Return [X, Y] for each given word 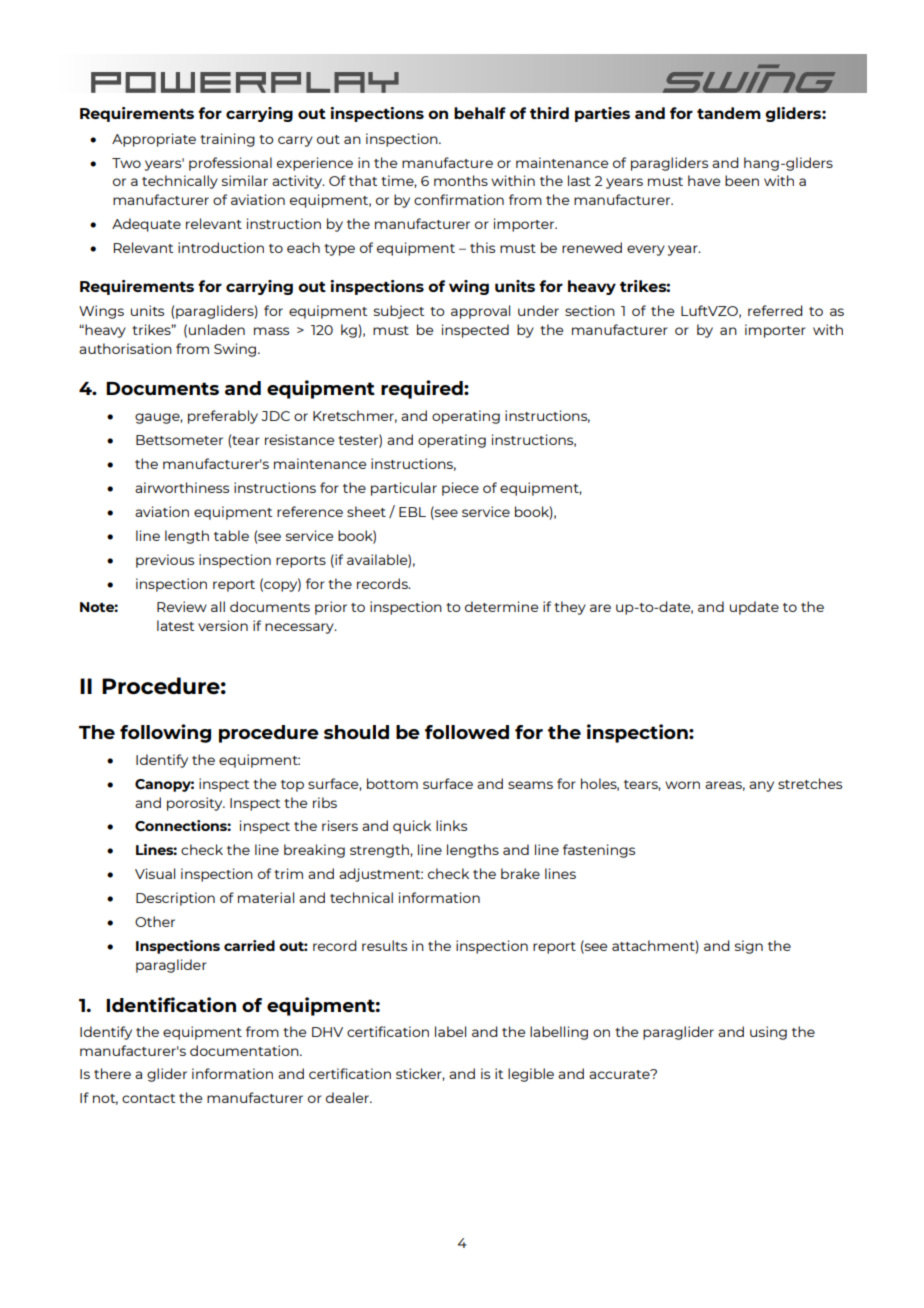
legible [531, 1075]
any [761, 786]
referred [775, 310]
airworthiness [182, 487]
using [768, 1033]
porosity [196, 804]
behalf [480, 113]
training [227, 140]
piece [460, 489]
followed [467, 732]
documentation [245, 1050]
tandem [729, 113]
